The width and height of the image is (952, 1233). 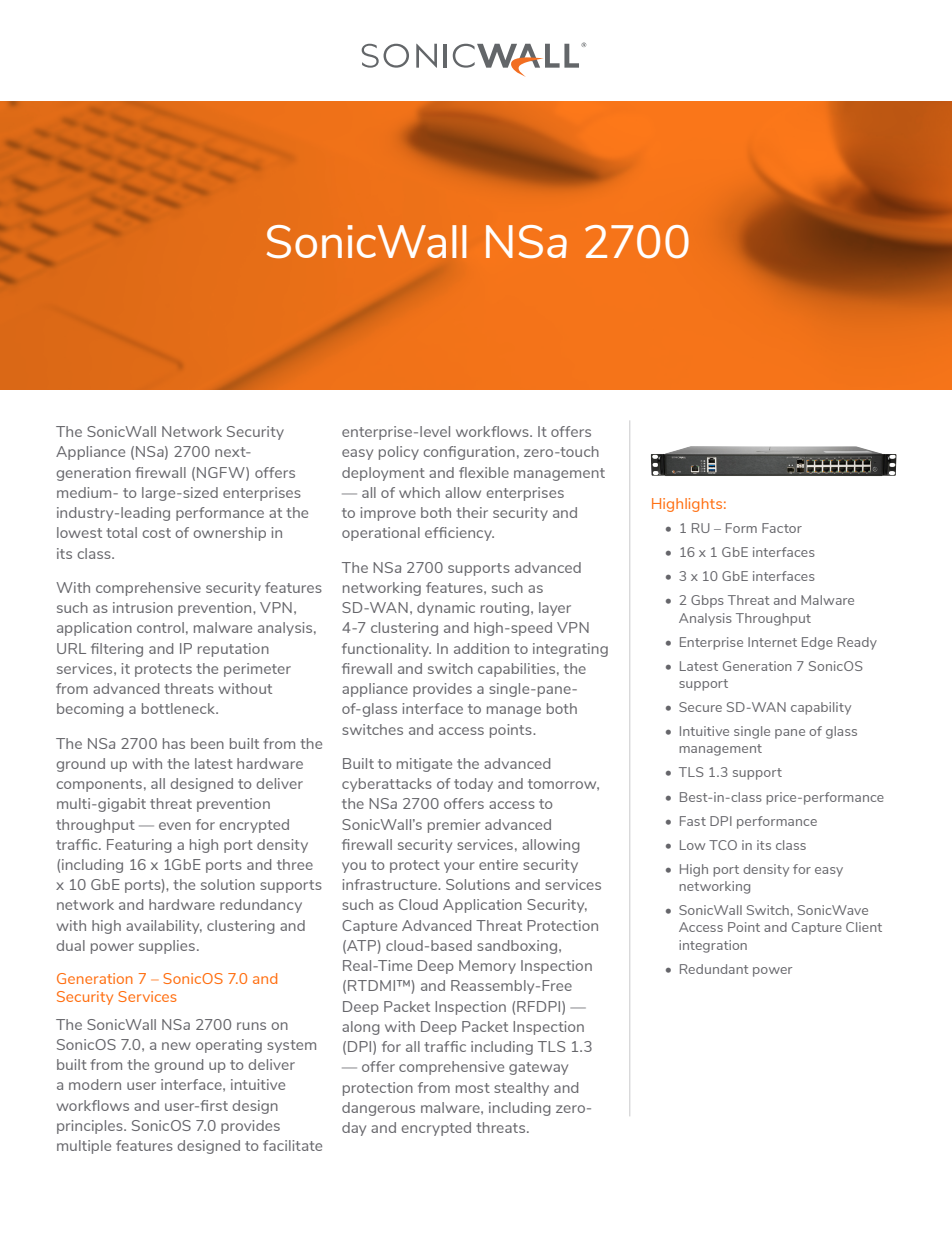 What do you see at coordinates (782, 528) in the image?
I see `Factor` at bounding box center [782, 528].
